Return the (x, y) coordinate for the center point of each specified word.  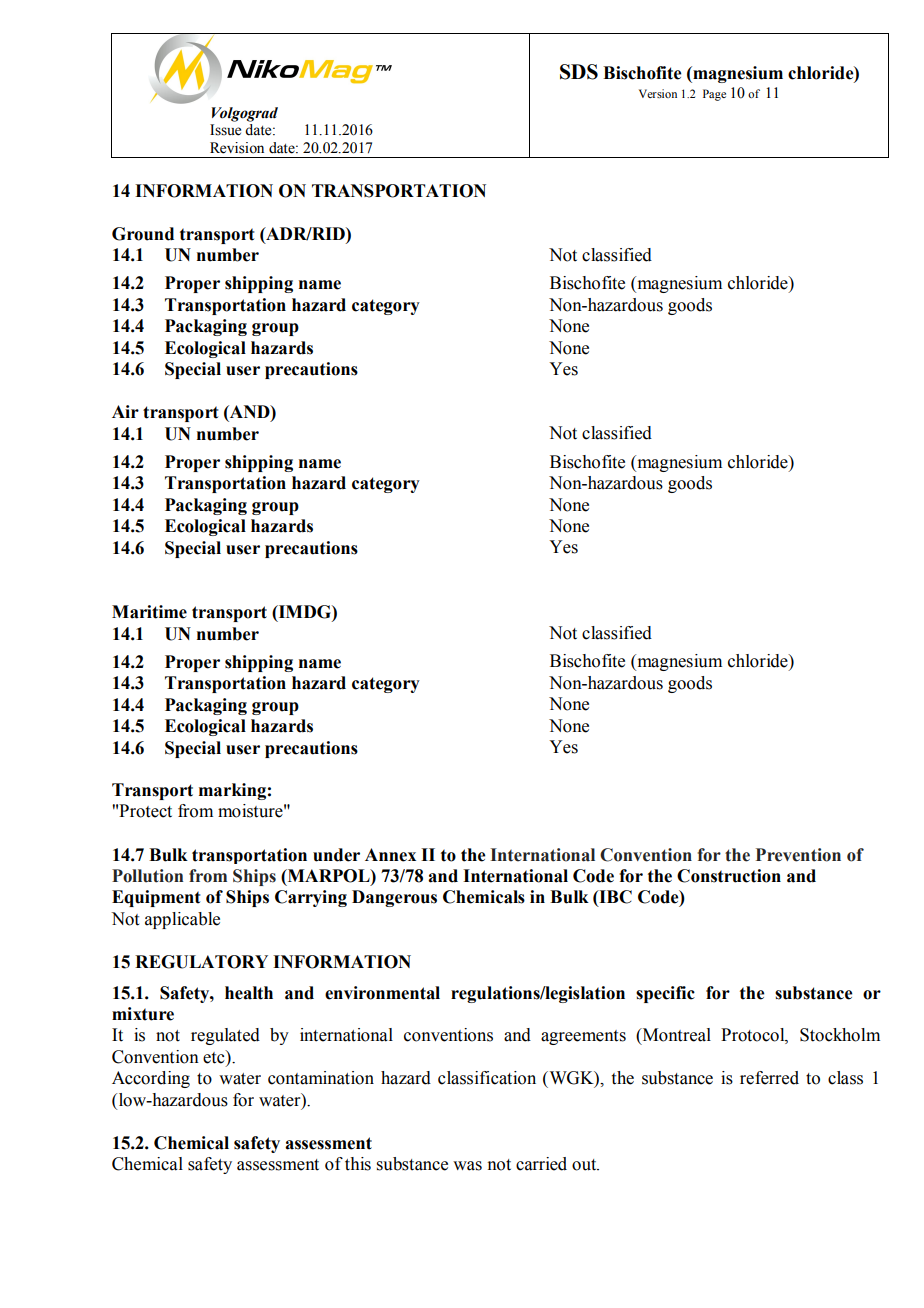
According (151, 1079)
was (467, 1166)
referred (769, 1078)
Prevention (798, 855)
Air (125, 411)
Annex (390, 855)
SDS (579, 72)
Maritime (149, 612)
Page (714, 95)
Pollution (147, 876)
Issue (225, 130)
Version (658, 93)
